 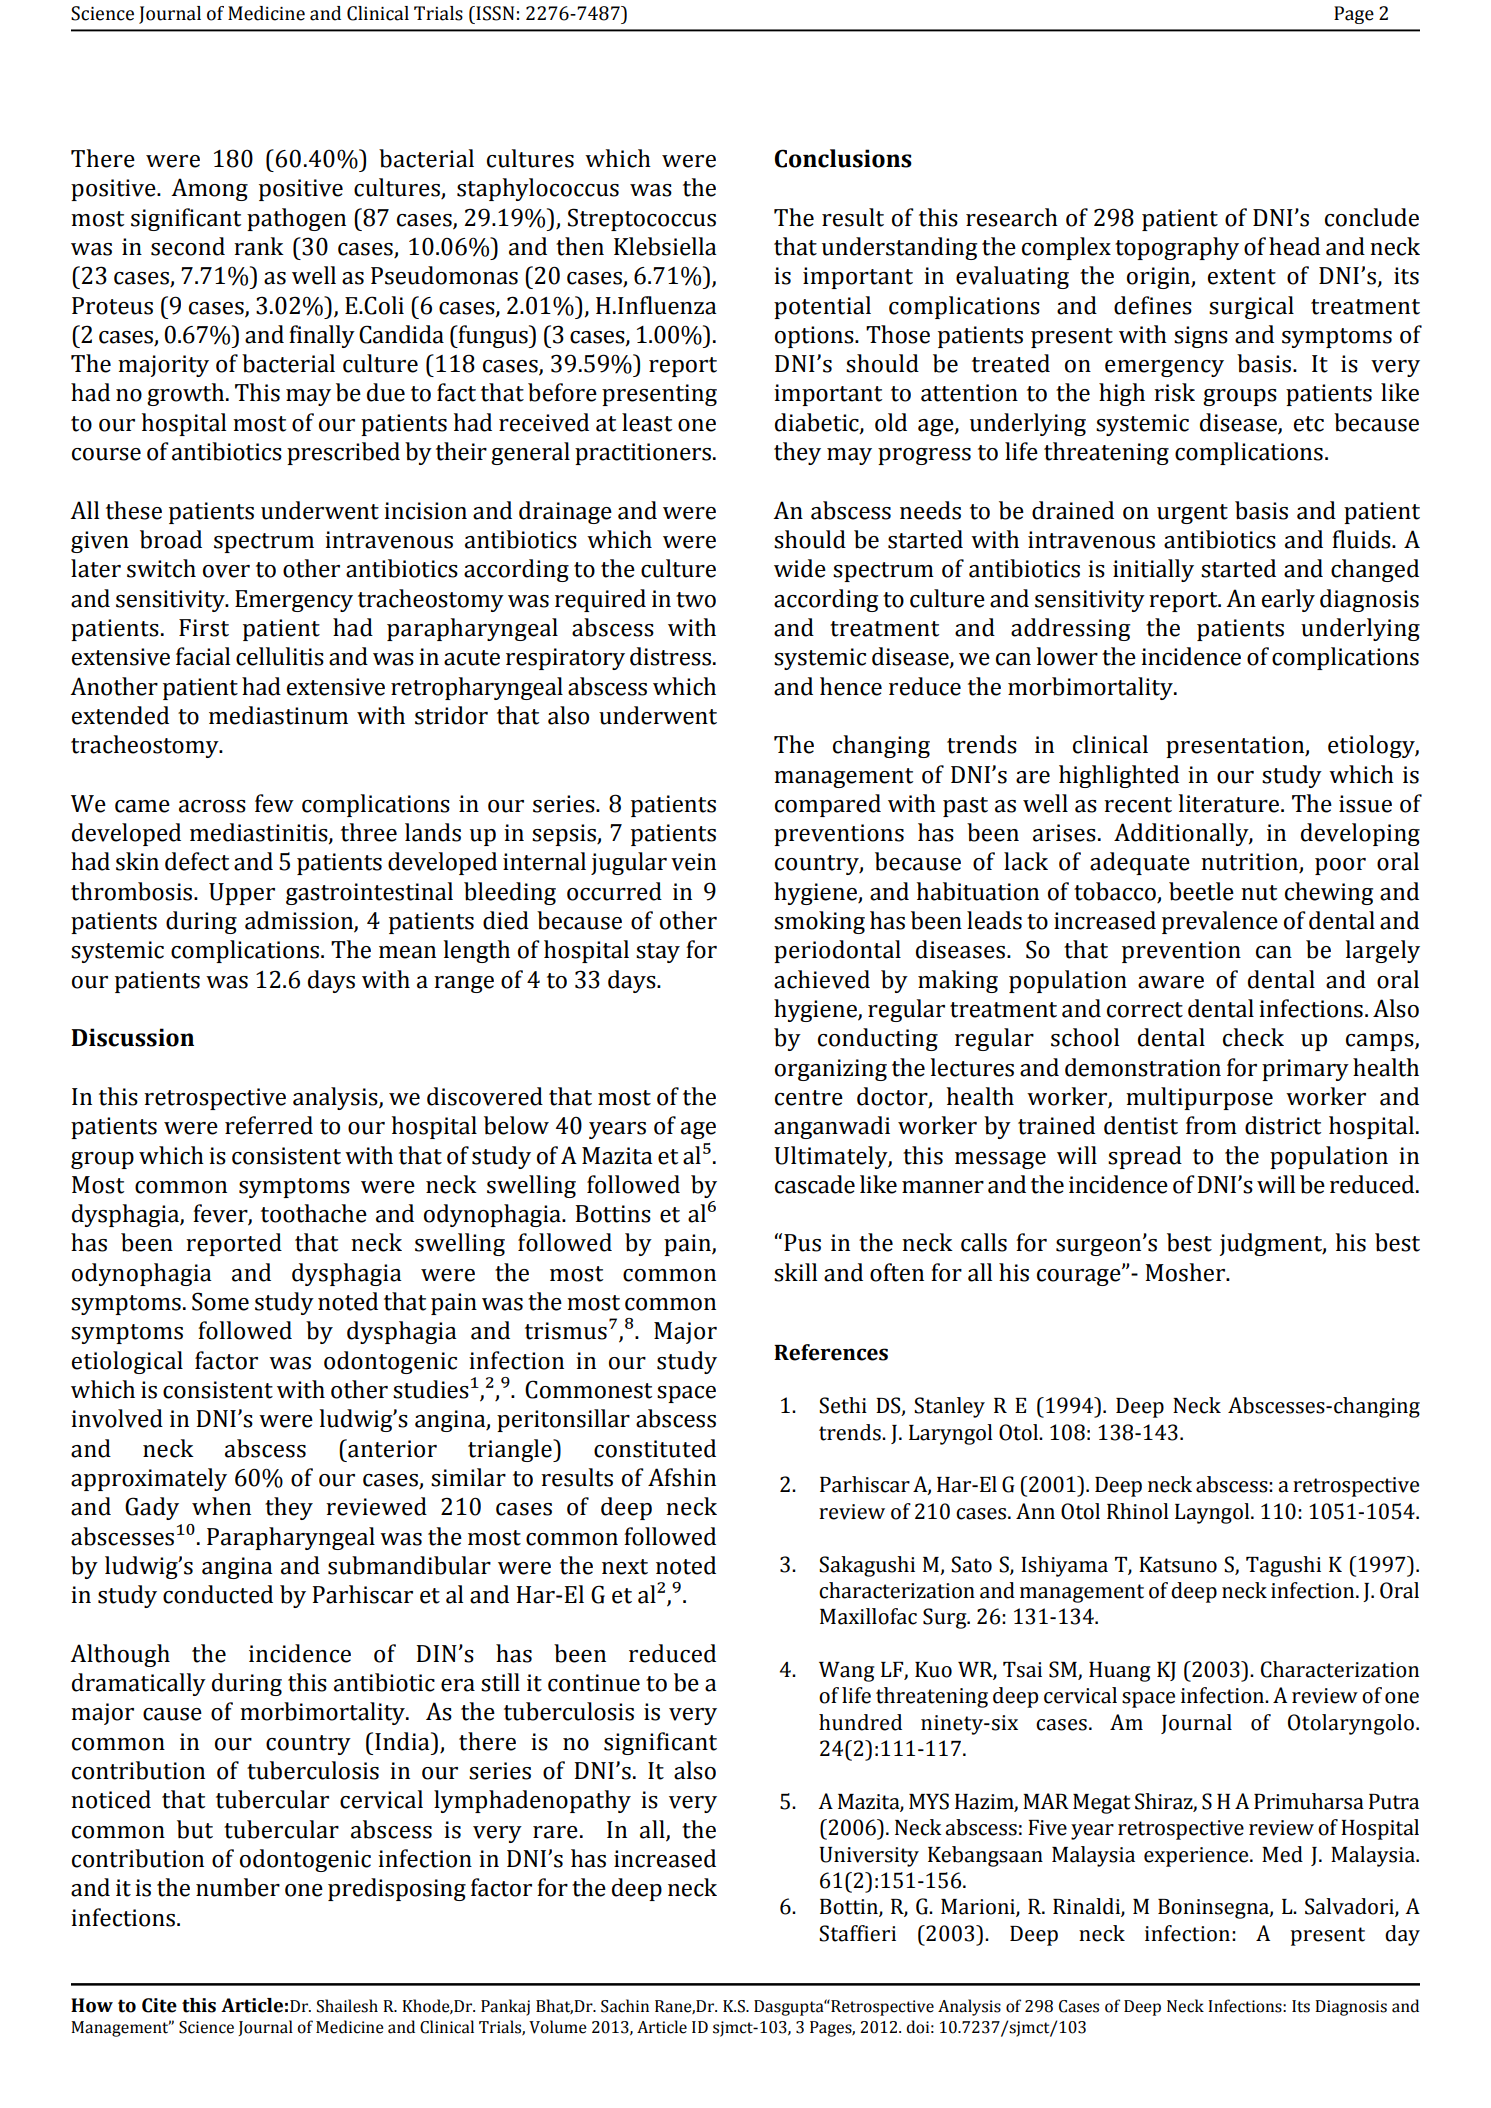 What do you see at coordinates (1120, 1672) in the page?
I see `Huang` at bounding box center [1120, 1672].
